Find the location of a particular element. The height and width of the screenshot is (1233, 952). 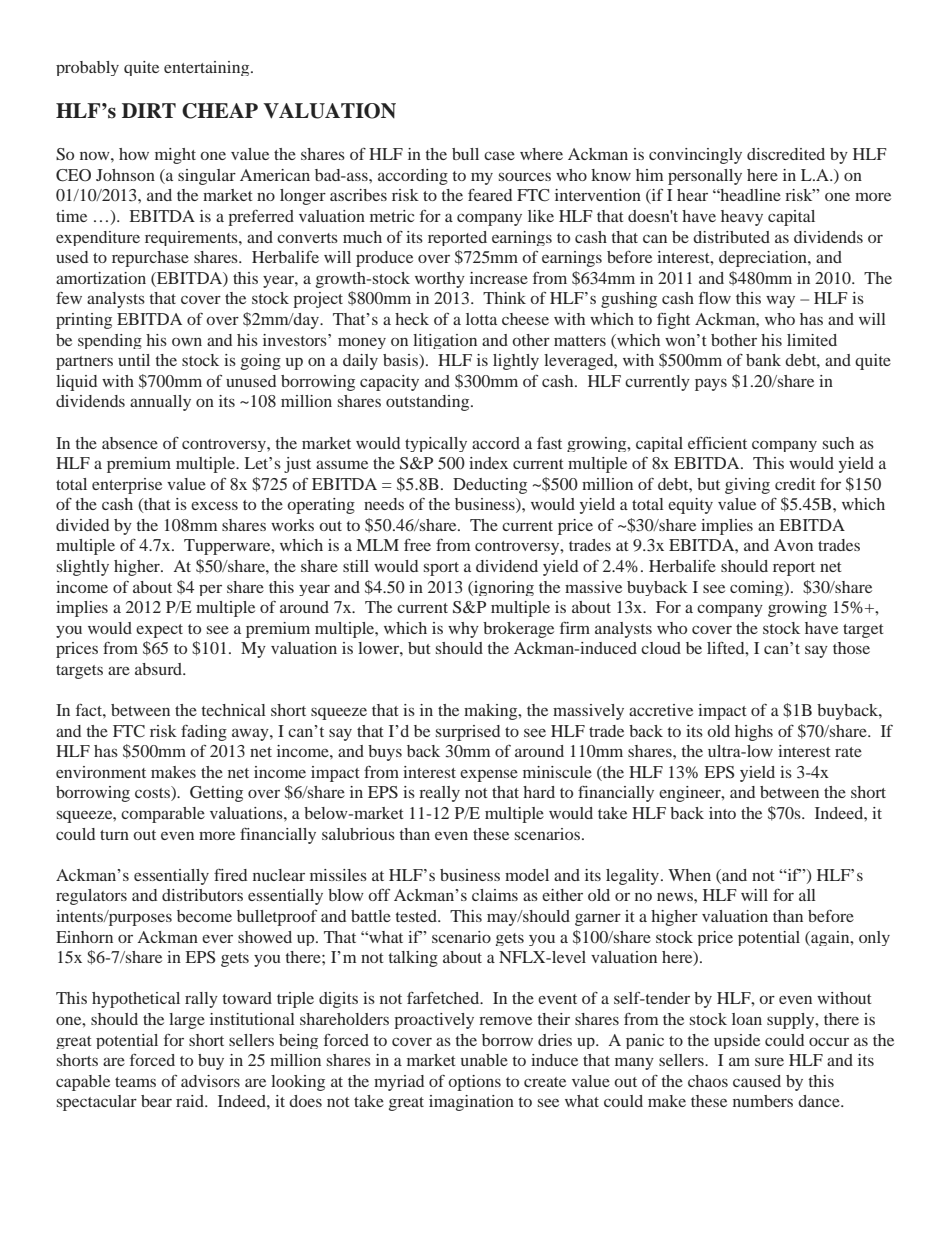

teams is located at coordinates (135, 1082).
